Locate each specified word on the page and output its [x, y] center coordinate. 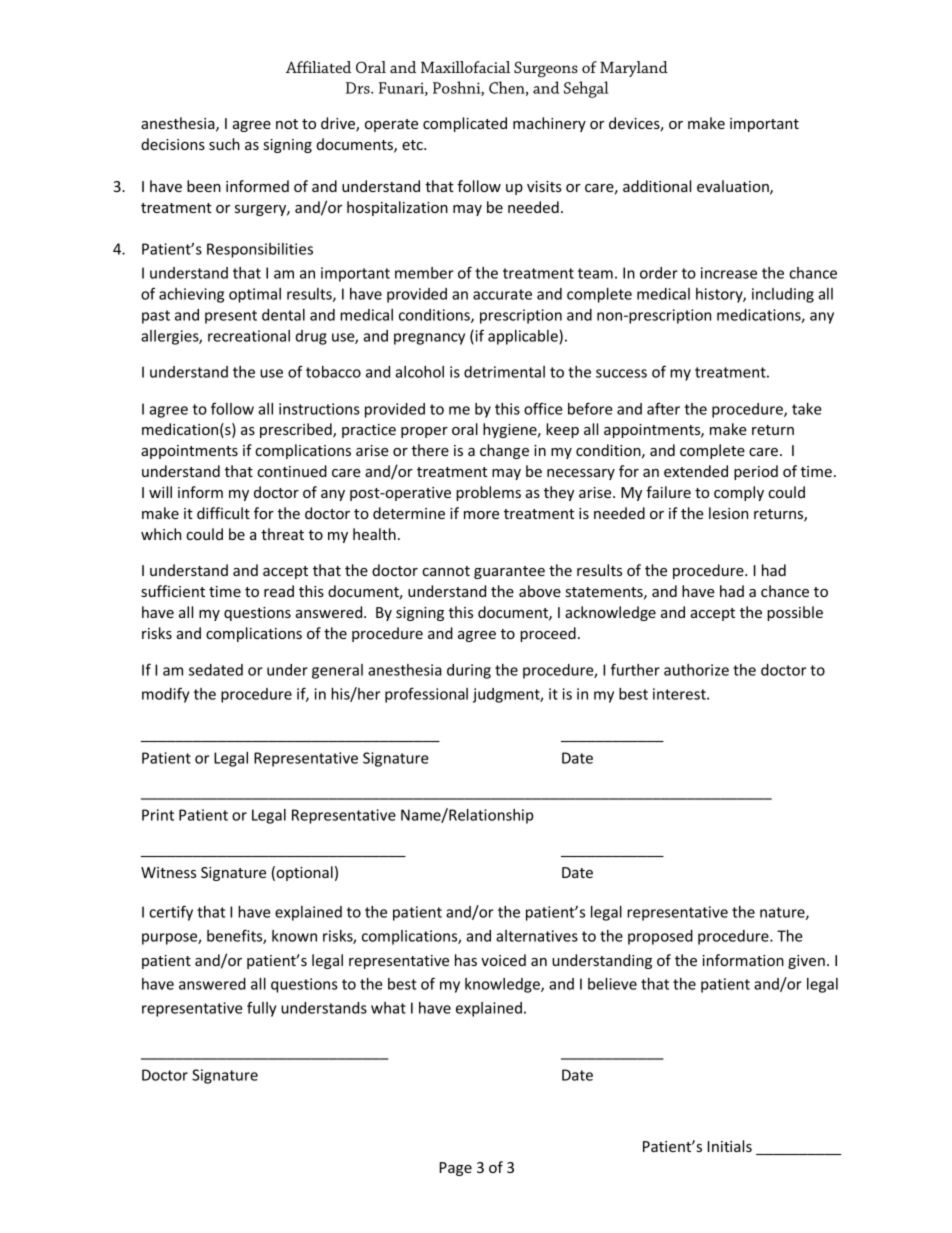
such [224, 144]
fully [261, 1009]
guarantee [509, 572]
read [279, 591]
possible [795, 613]
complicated [465, 124]
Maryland [634, 69]
